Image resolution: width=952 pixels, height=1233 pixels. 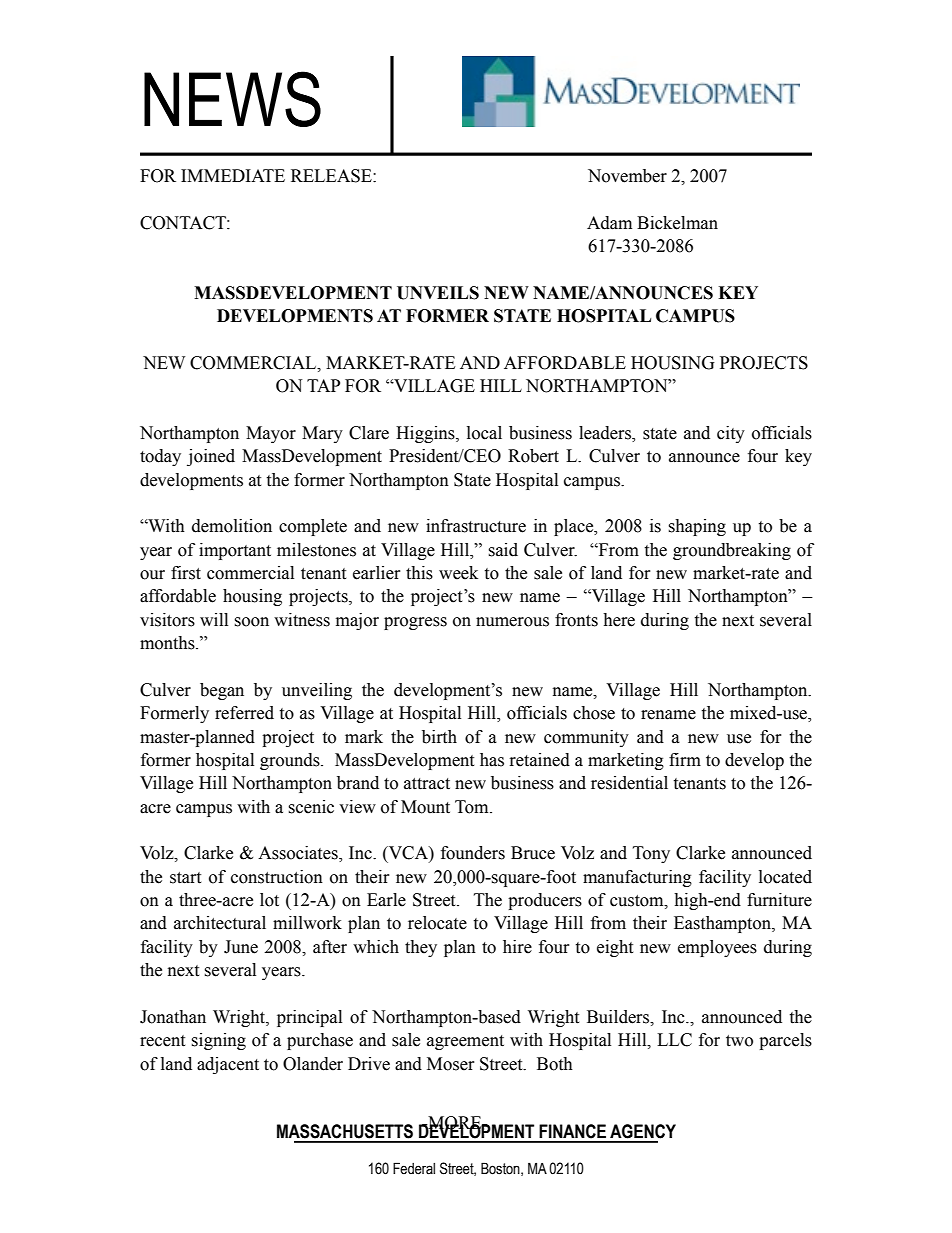 What do you see at coordinates (228, 1065) in the page?
I see `adjacent` at bounding box center [228, 1065].
